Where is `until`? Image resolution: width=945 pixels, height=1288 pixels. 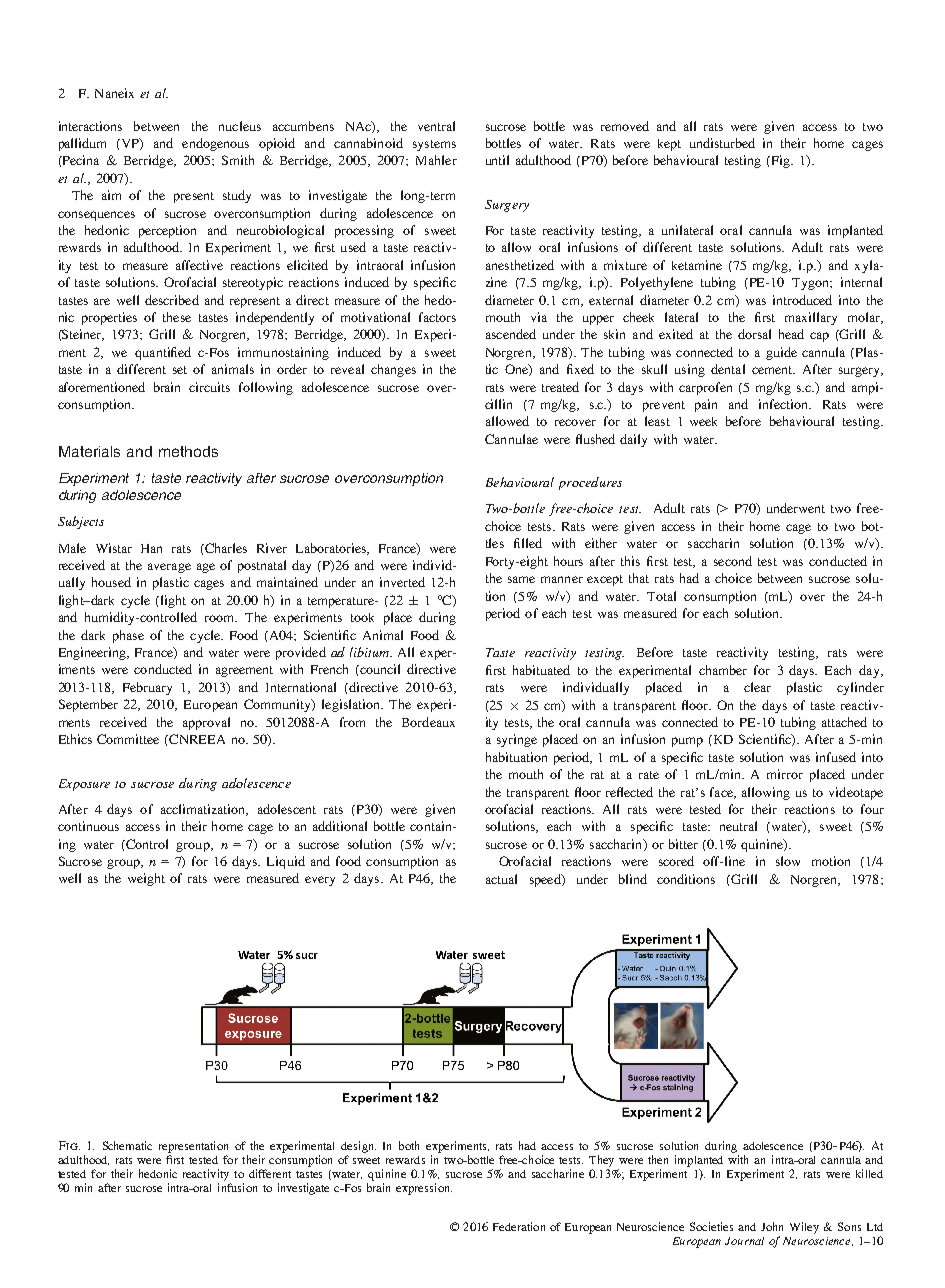
until is located at coordinates (497, 160).
